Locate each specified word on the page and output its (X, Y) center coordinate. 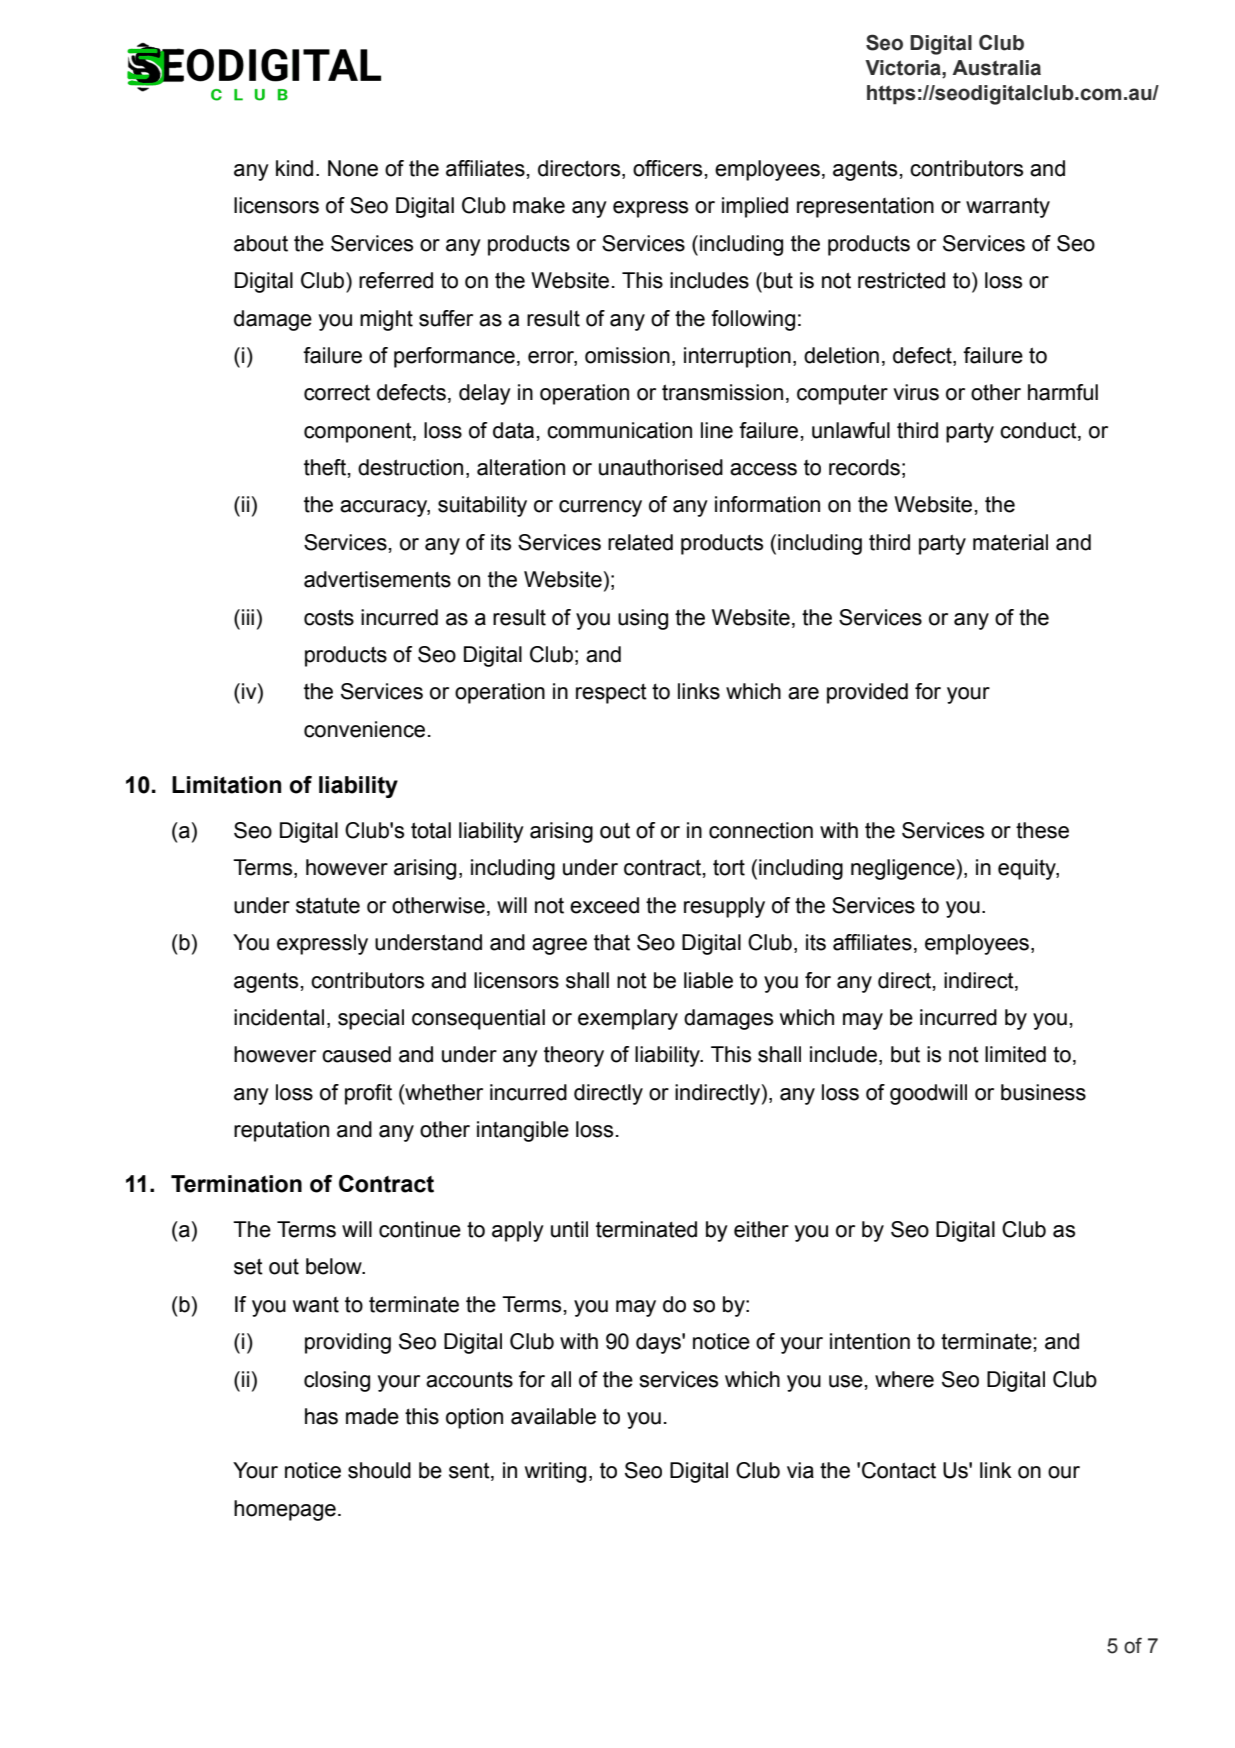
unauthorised (661, 467)
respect (611, 693)
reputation (281, 1131)
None (353, 168)
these (1042, 830)
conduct (1039, 430)
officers (667, 168)
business (1043, 1092)
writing (555, 1472)
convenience (364, 729)
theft (325, 467)
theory (574, 1056)
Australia (996, 68)
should (379, 1470)
